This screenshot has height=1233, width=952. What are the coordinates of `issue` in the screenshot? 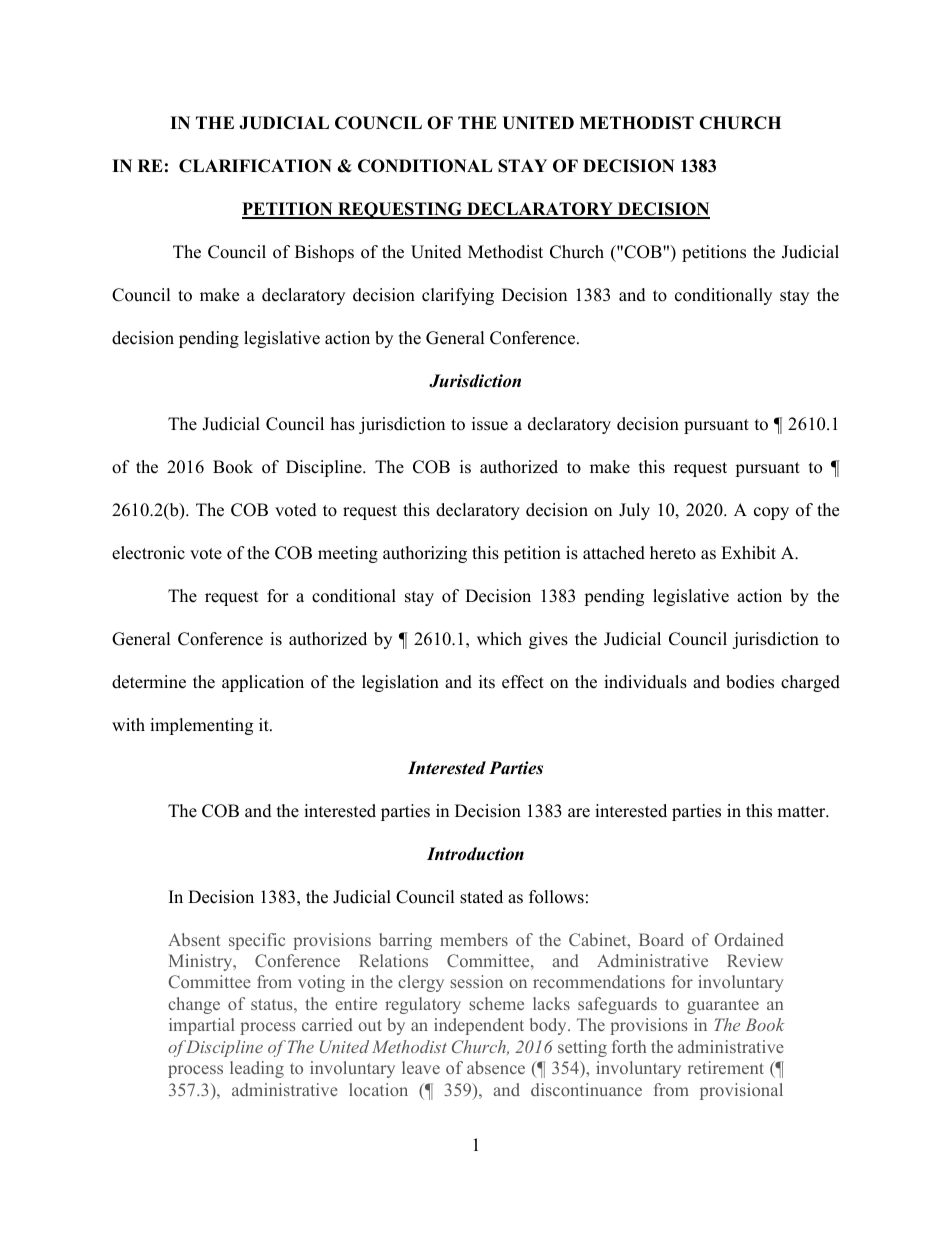 It's located at (490, 424).
